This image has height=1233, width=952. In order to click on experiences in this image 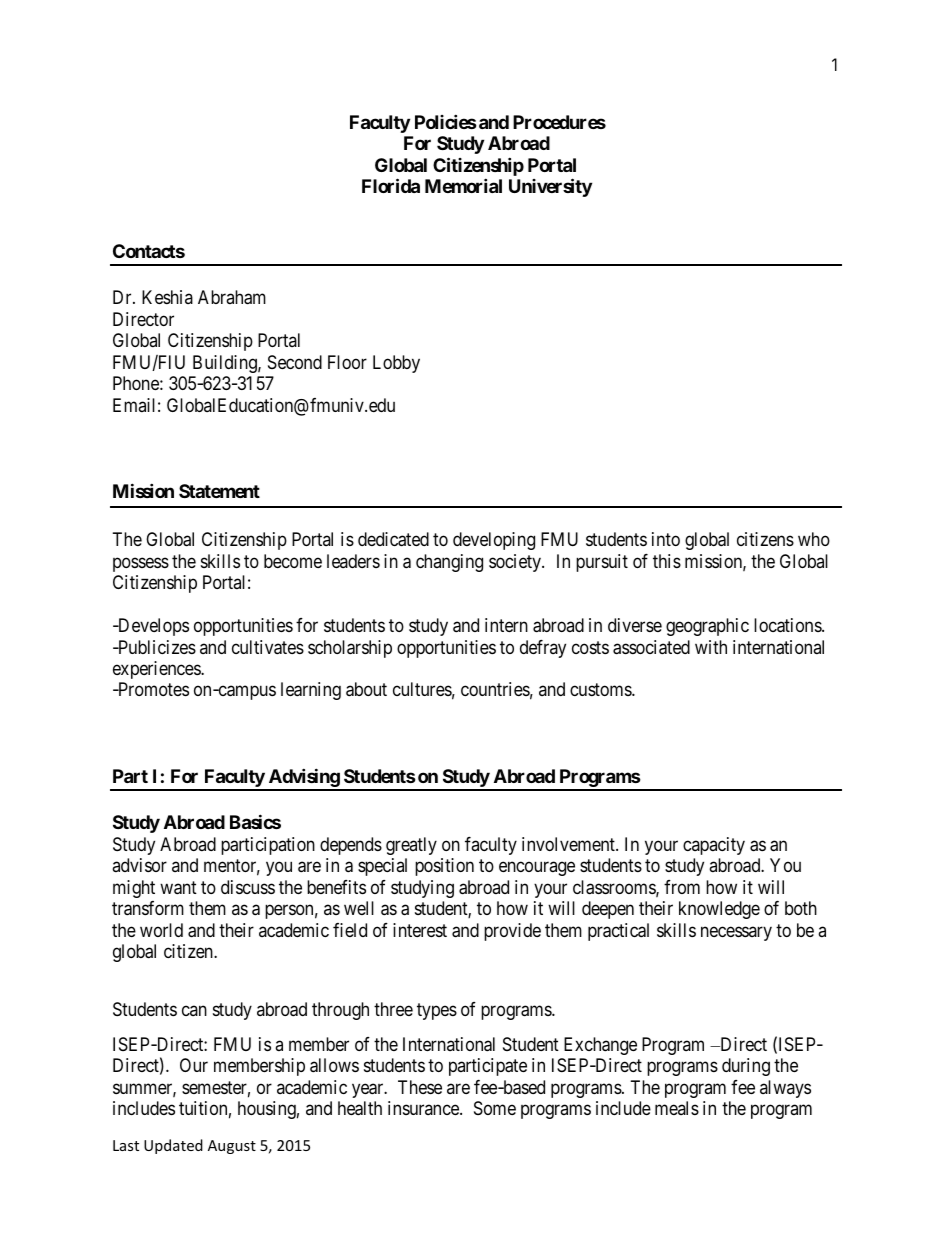, I will do `click(157, 670)`.
